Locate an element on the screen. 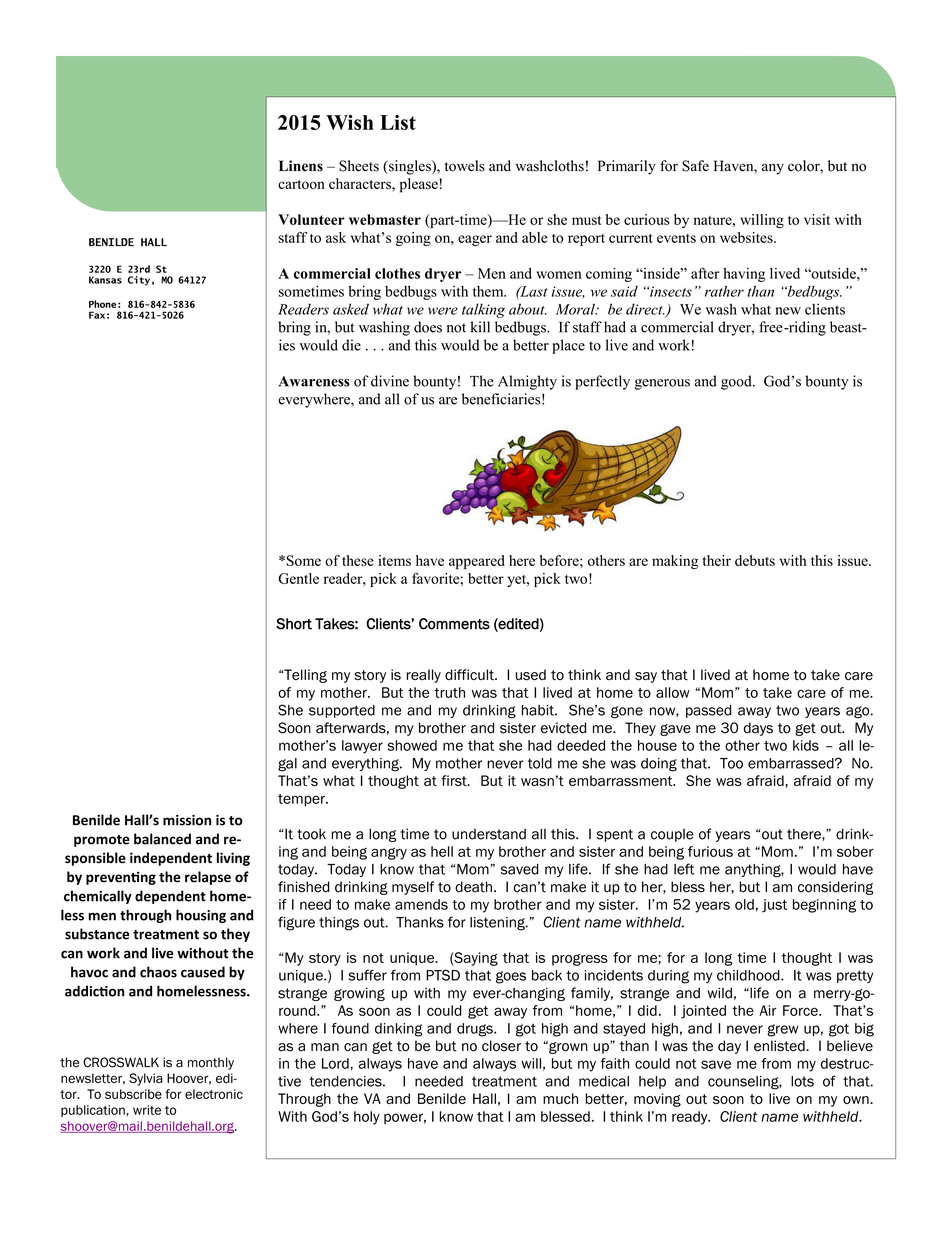  debuts is located at coordinates (755, 560).
